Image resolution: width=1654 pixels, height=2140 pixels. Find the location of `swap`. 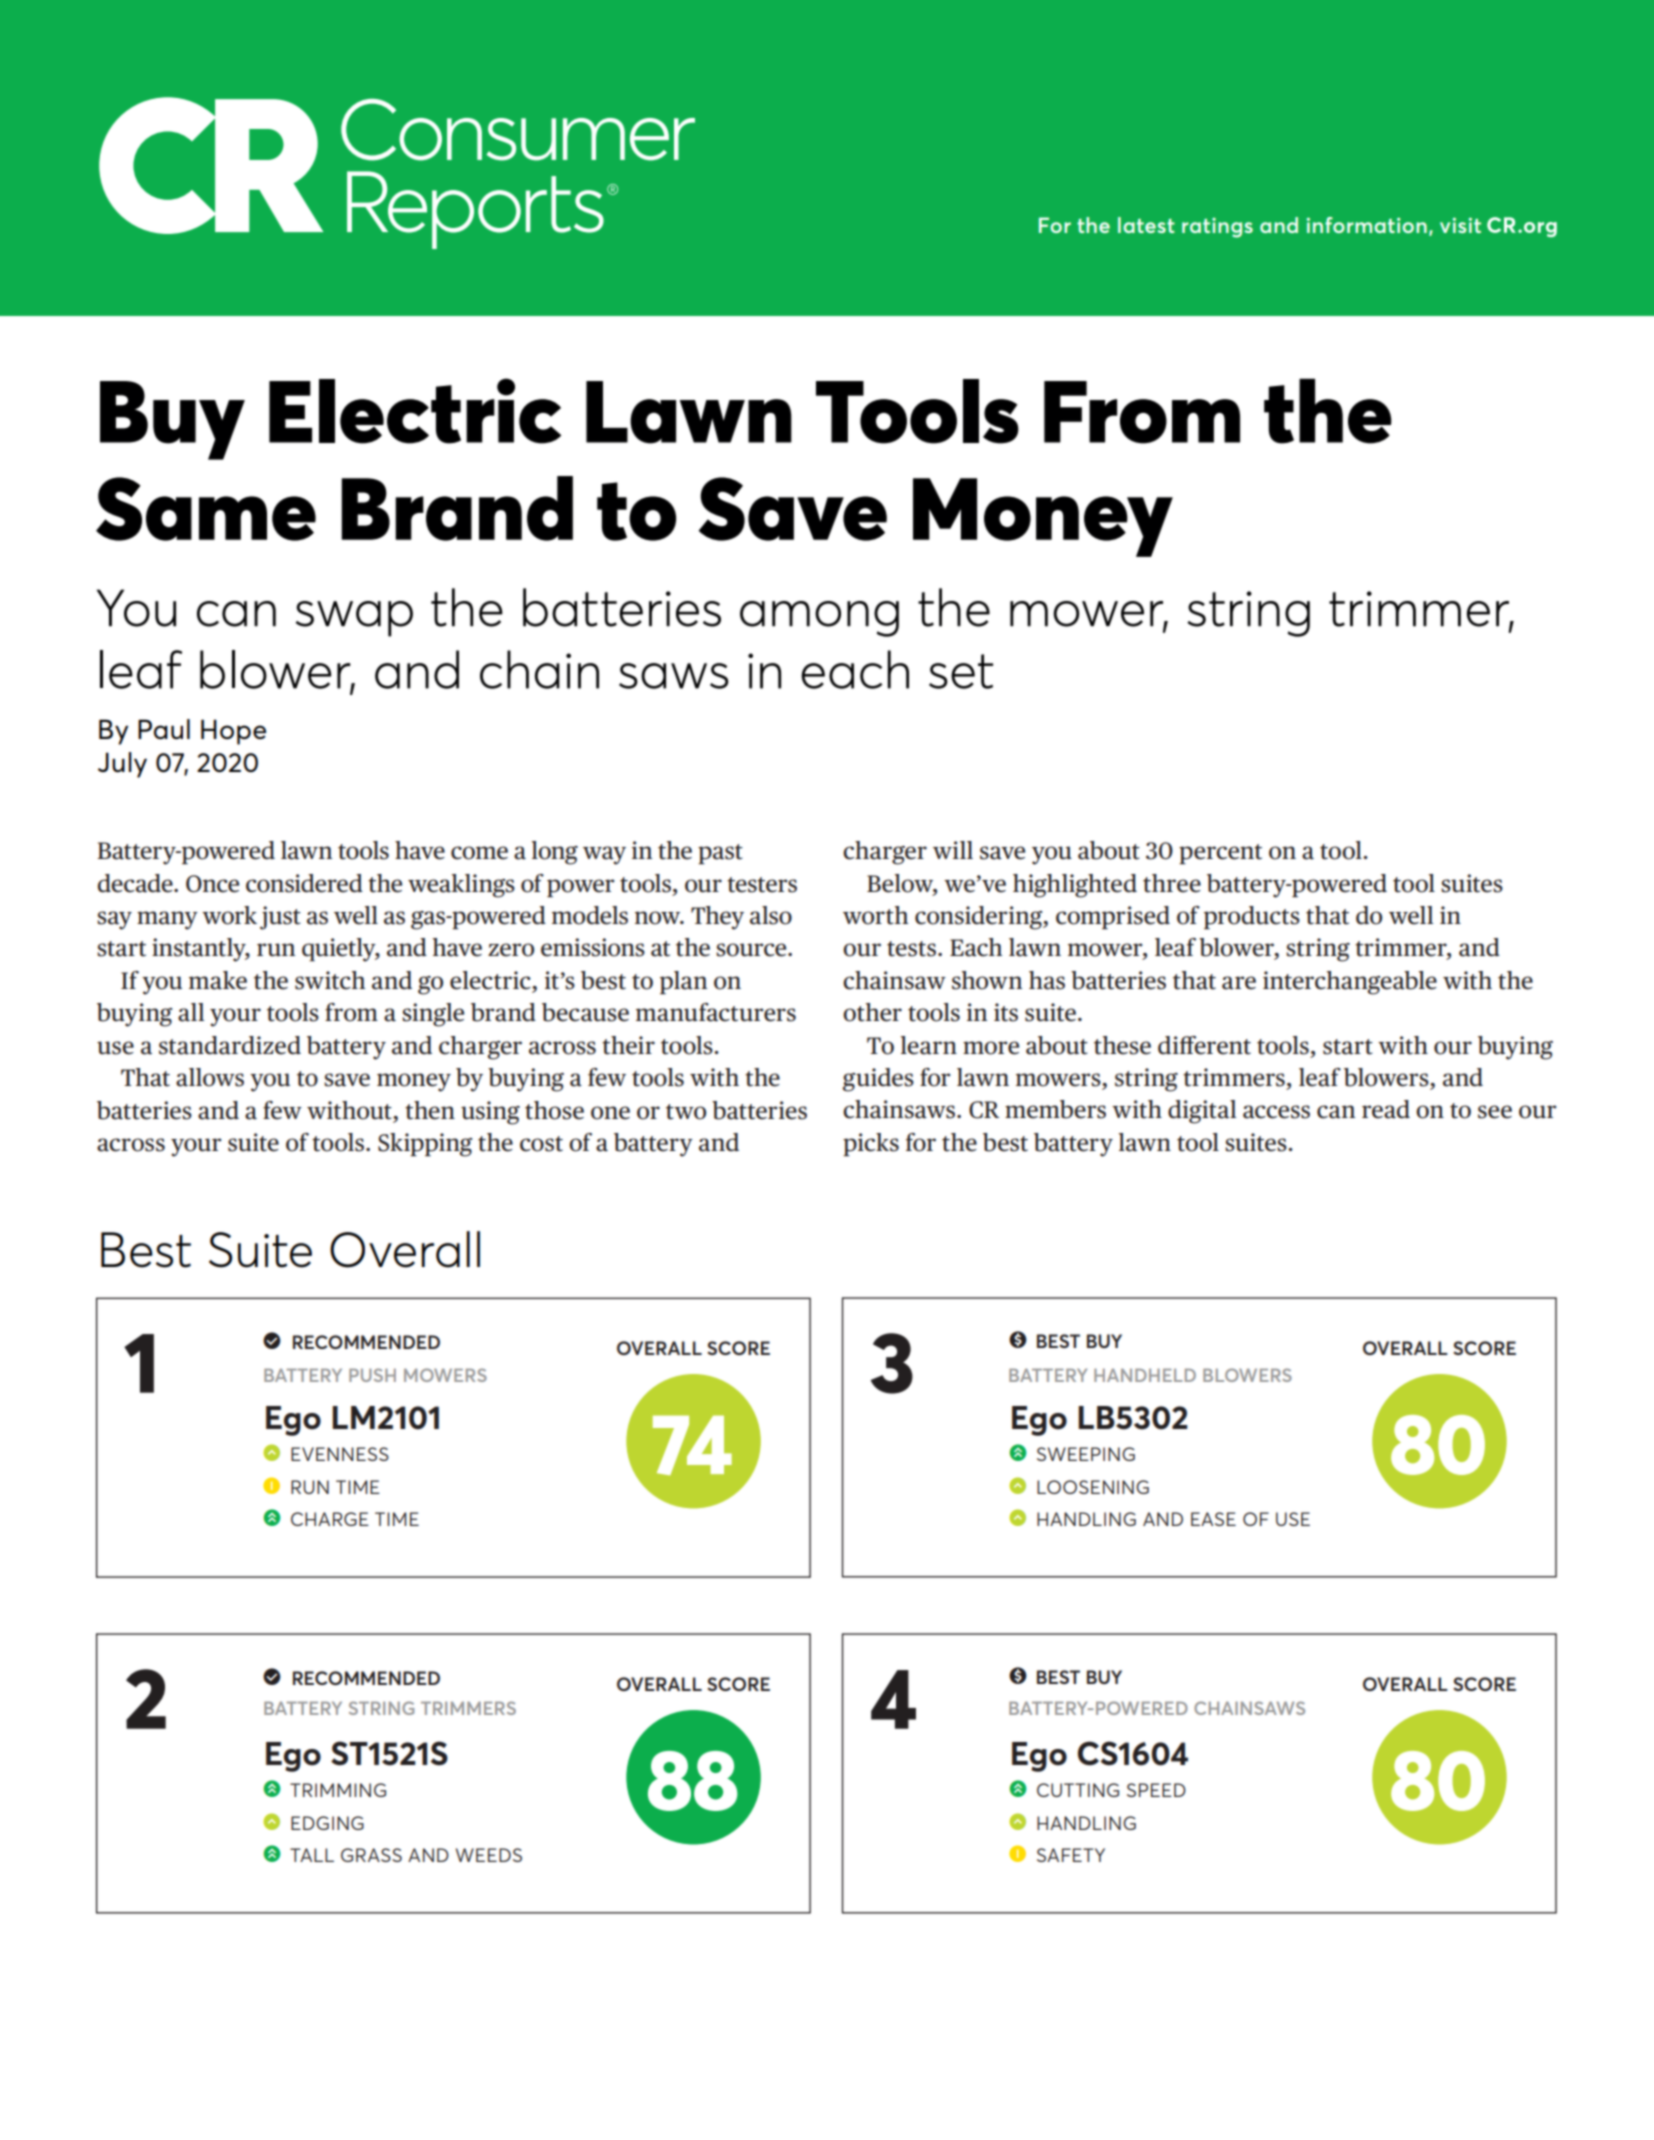

swap is located at coordinates (354, 619).
